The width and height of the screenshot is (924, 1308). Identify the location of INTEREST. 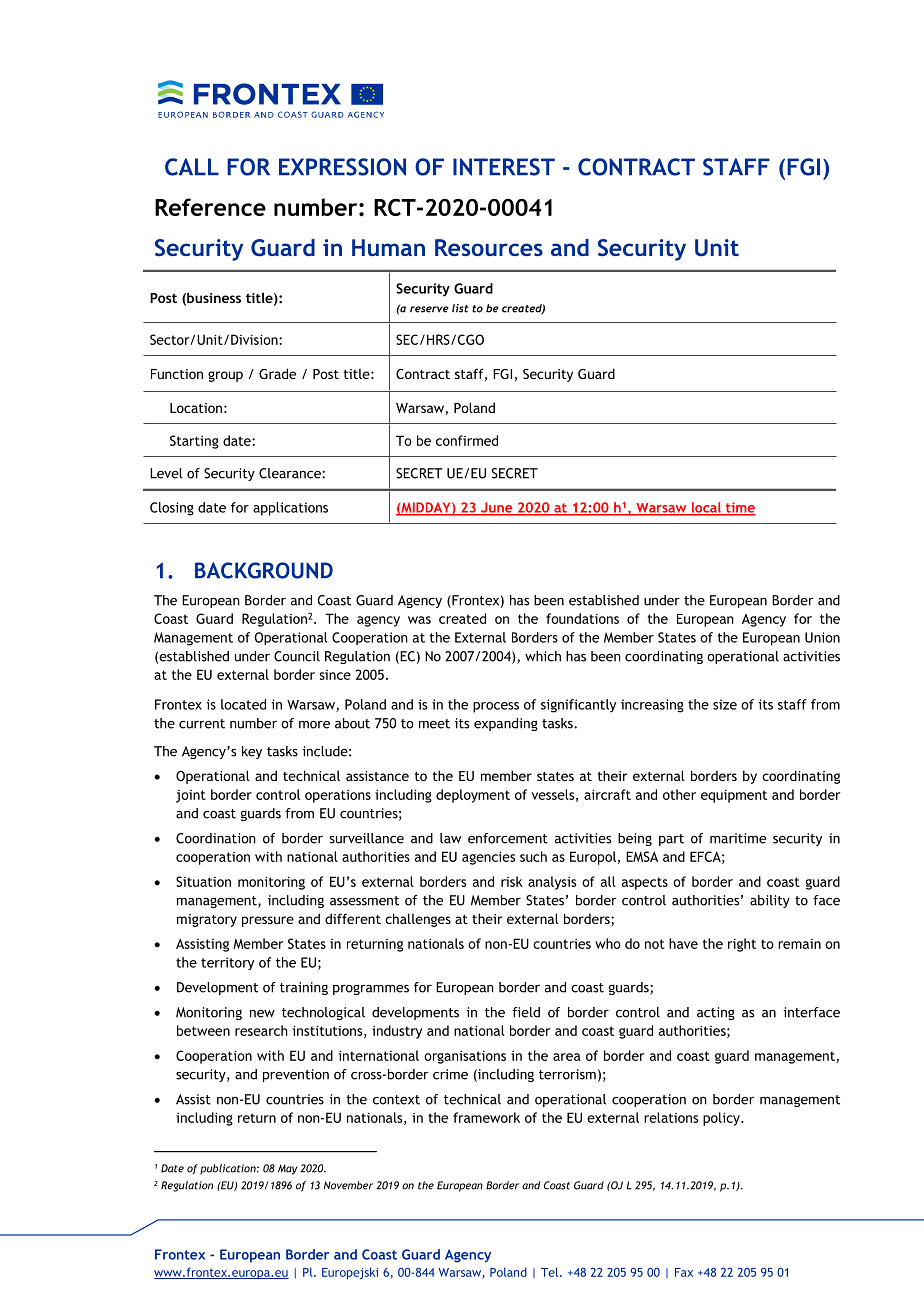
(504, 167).
